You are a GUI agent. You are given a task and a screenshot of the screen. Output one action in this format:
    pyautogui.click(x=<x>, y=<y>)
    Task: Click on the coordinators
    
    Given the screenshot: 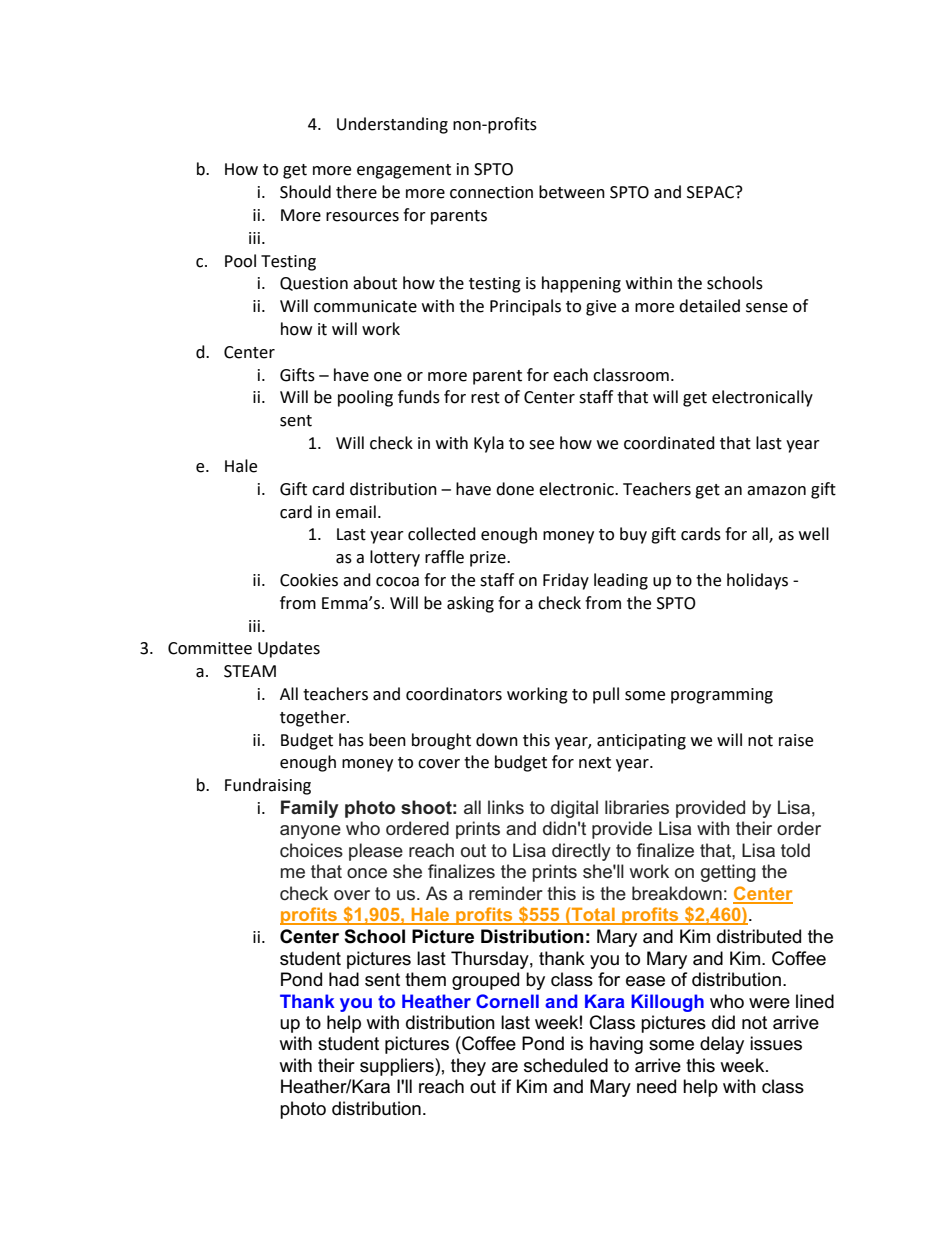 What is the action you would take?
    pyautogui.click(x=454, y=694)
